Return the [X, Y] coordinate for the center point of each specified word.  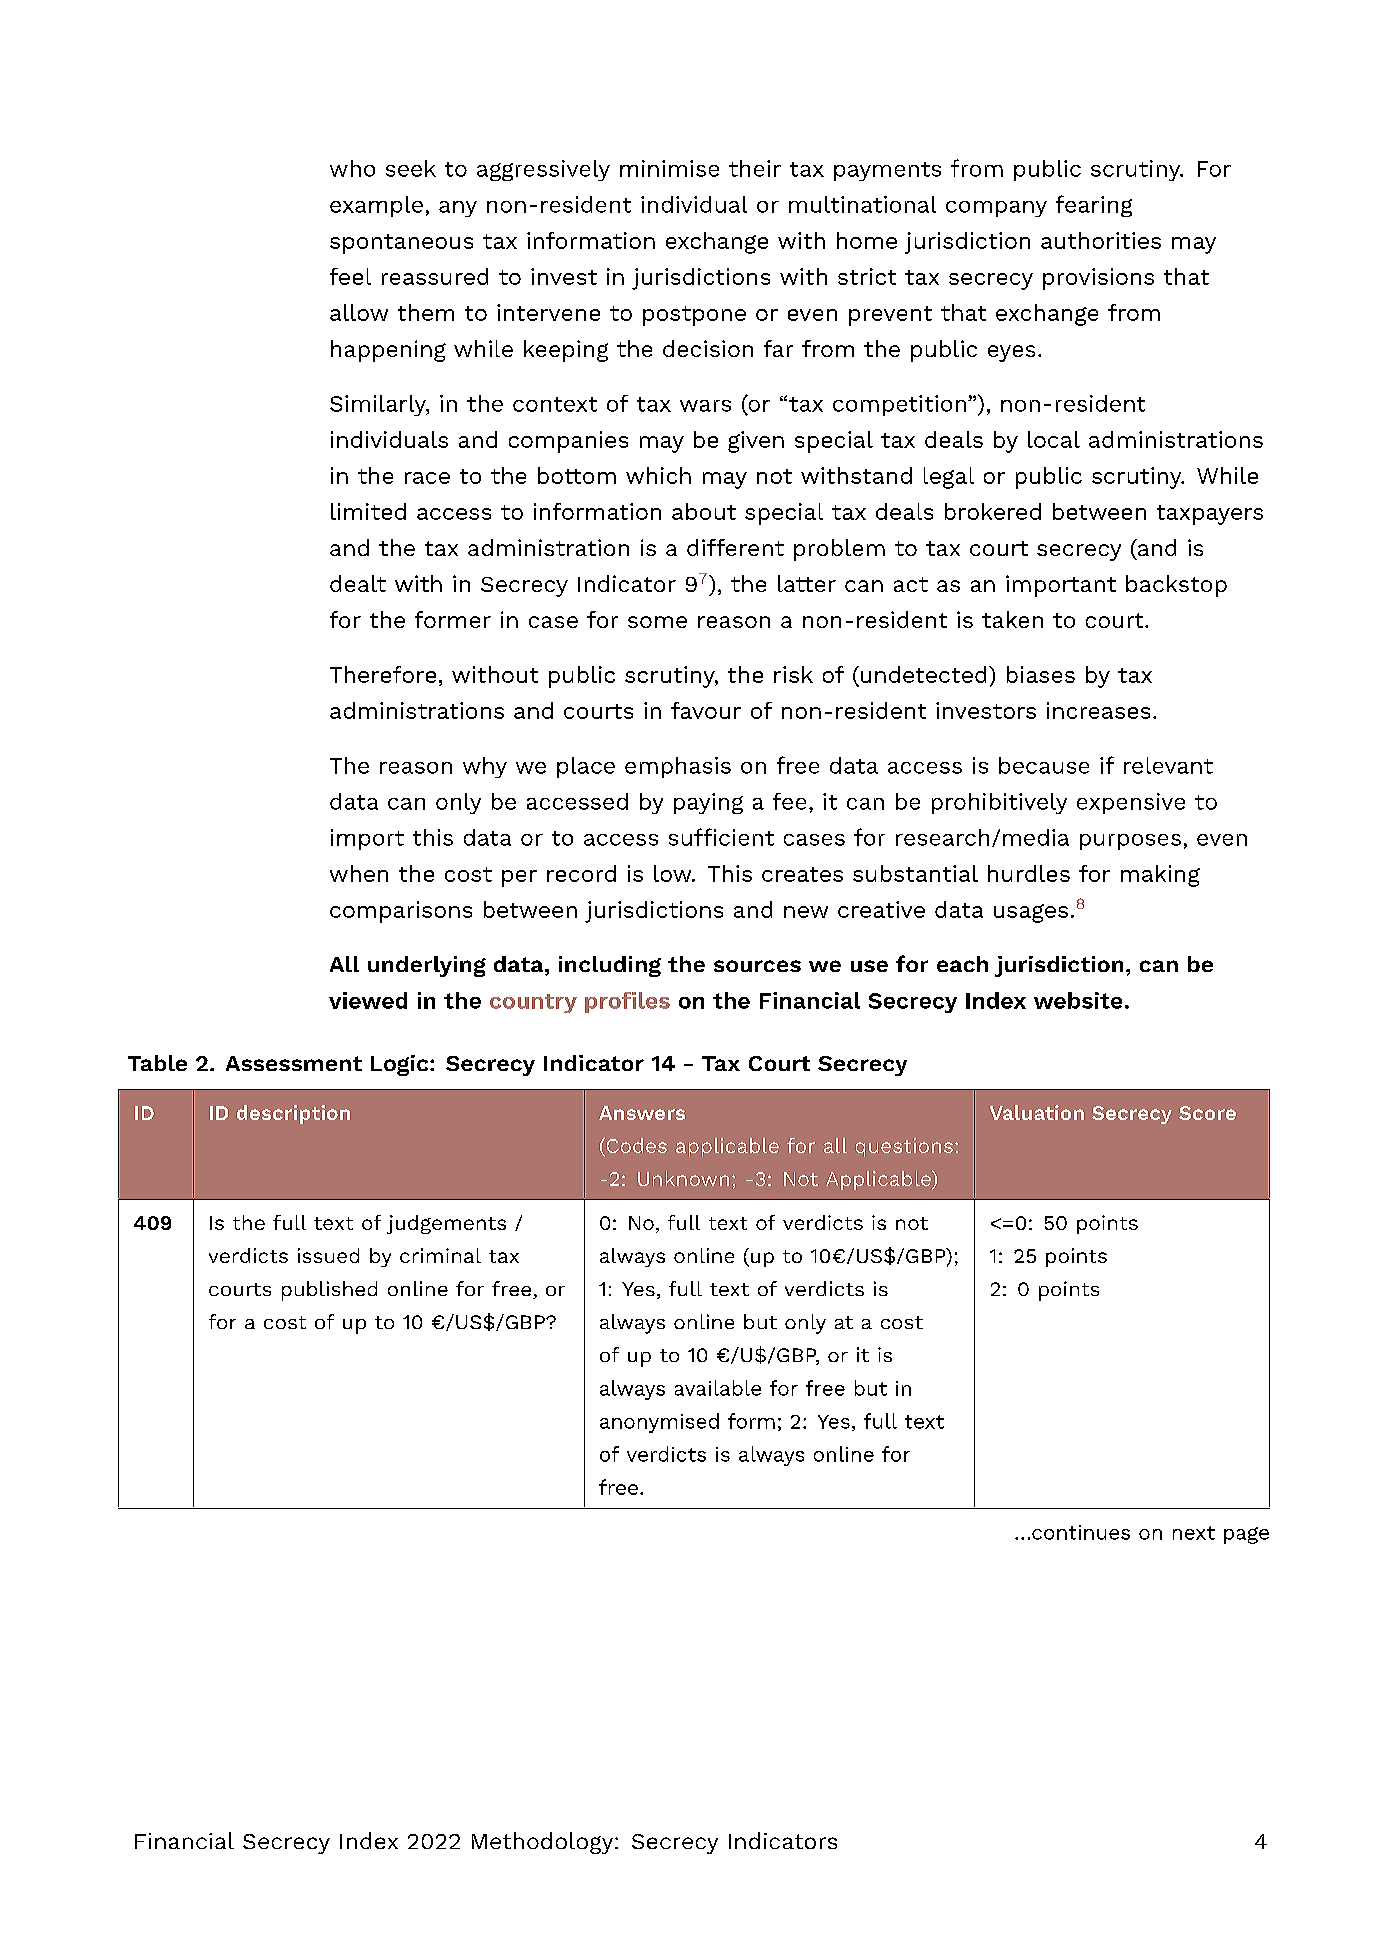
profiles [627, 1002]
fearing [1094, 206]
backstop [1176, 586]
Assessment [294, 1063]
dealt [358, 583]
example [376, 206]
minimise [669, 168]
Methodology [544, 1843]
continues [1081, 1532]
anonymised [659, 1423]
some [657, 622]
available [718, 1388]
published [329, 1291]
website [1078, 1000]
